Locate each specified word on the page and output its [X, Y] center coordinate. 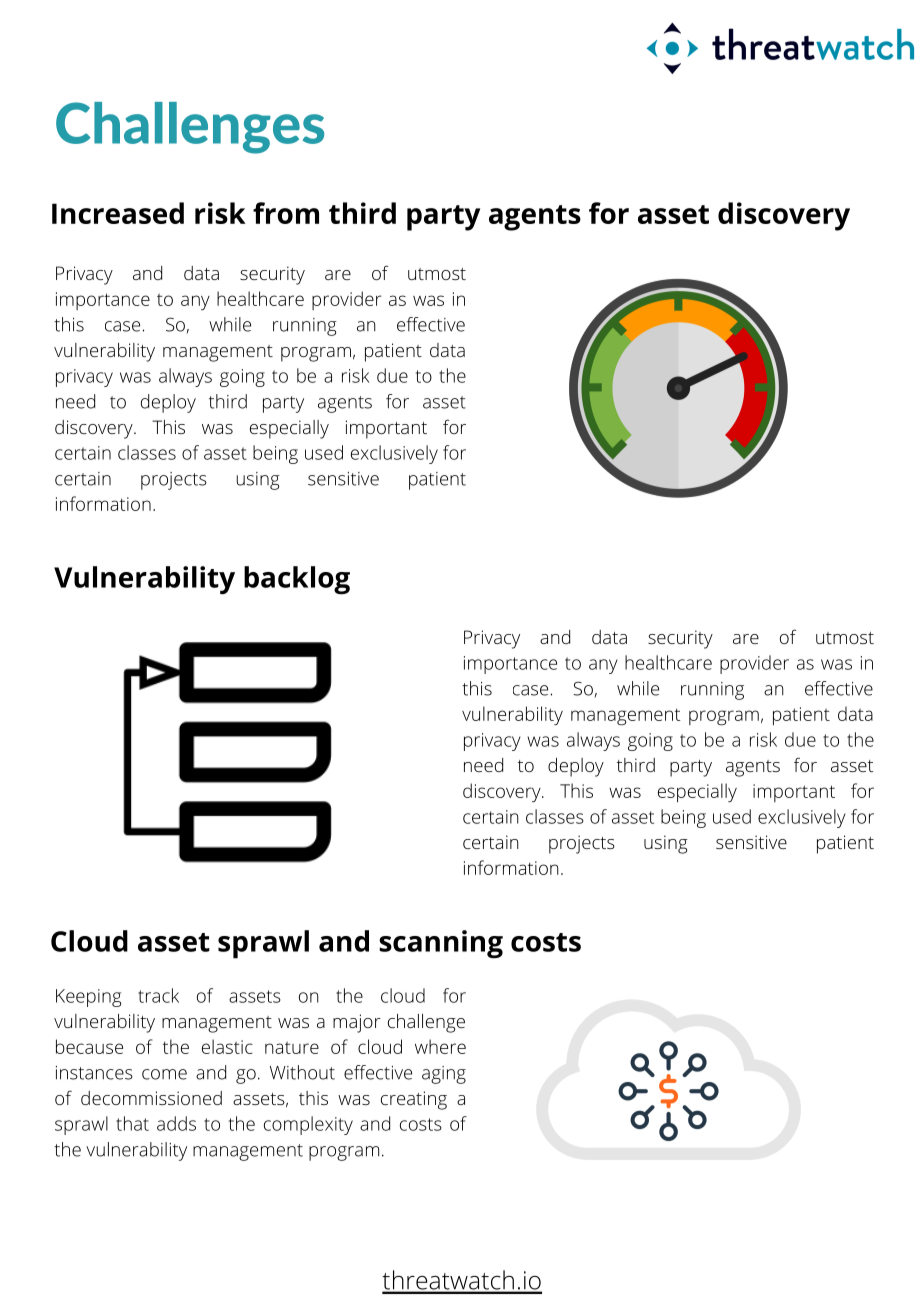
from [286, 213]
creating [414, 1100]
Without [302, 1072]
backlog [297, 580]
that [132, 1123]
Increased [118, 213]
